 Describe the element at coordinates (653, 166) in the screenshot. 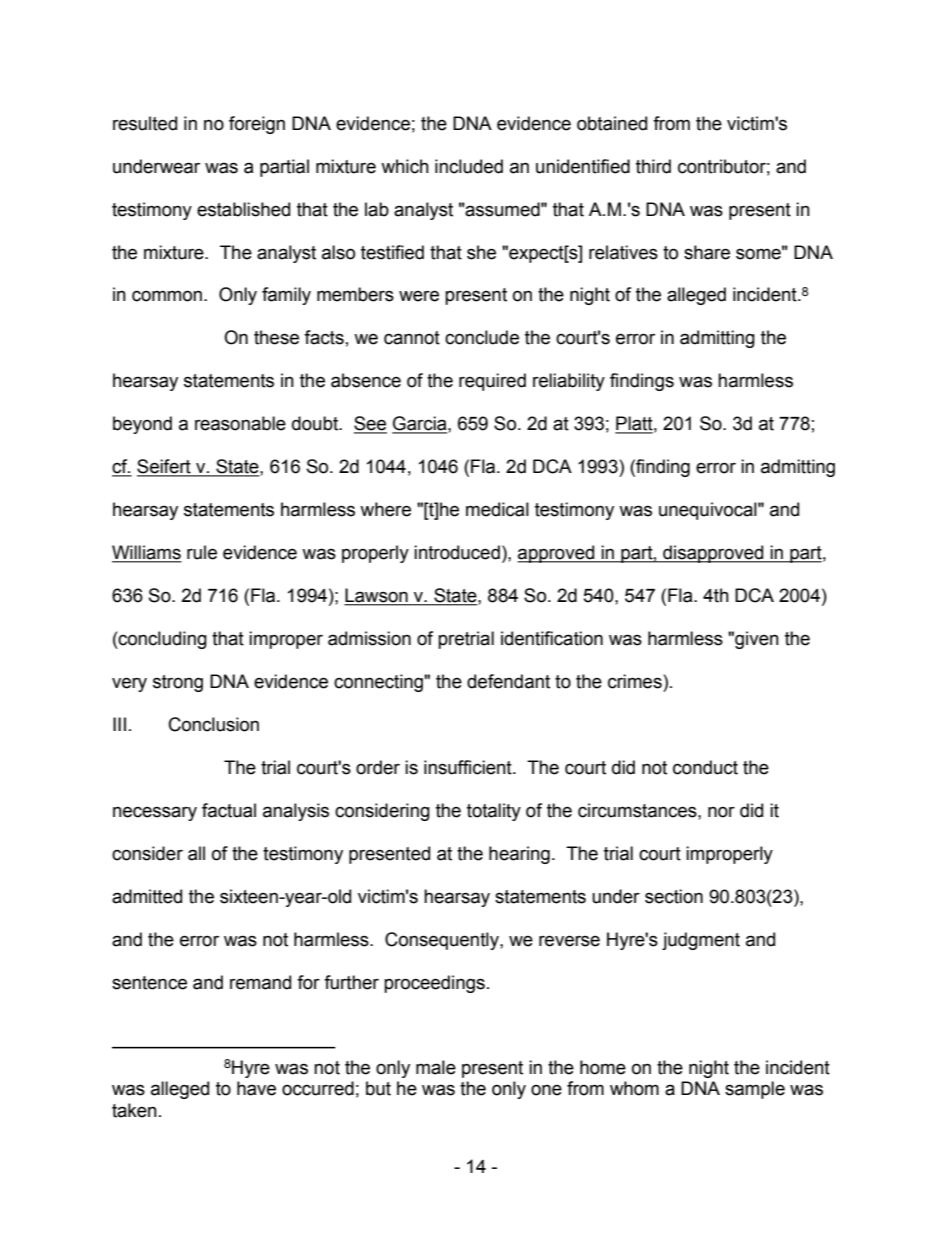

I see `third` at that location.
